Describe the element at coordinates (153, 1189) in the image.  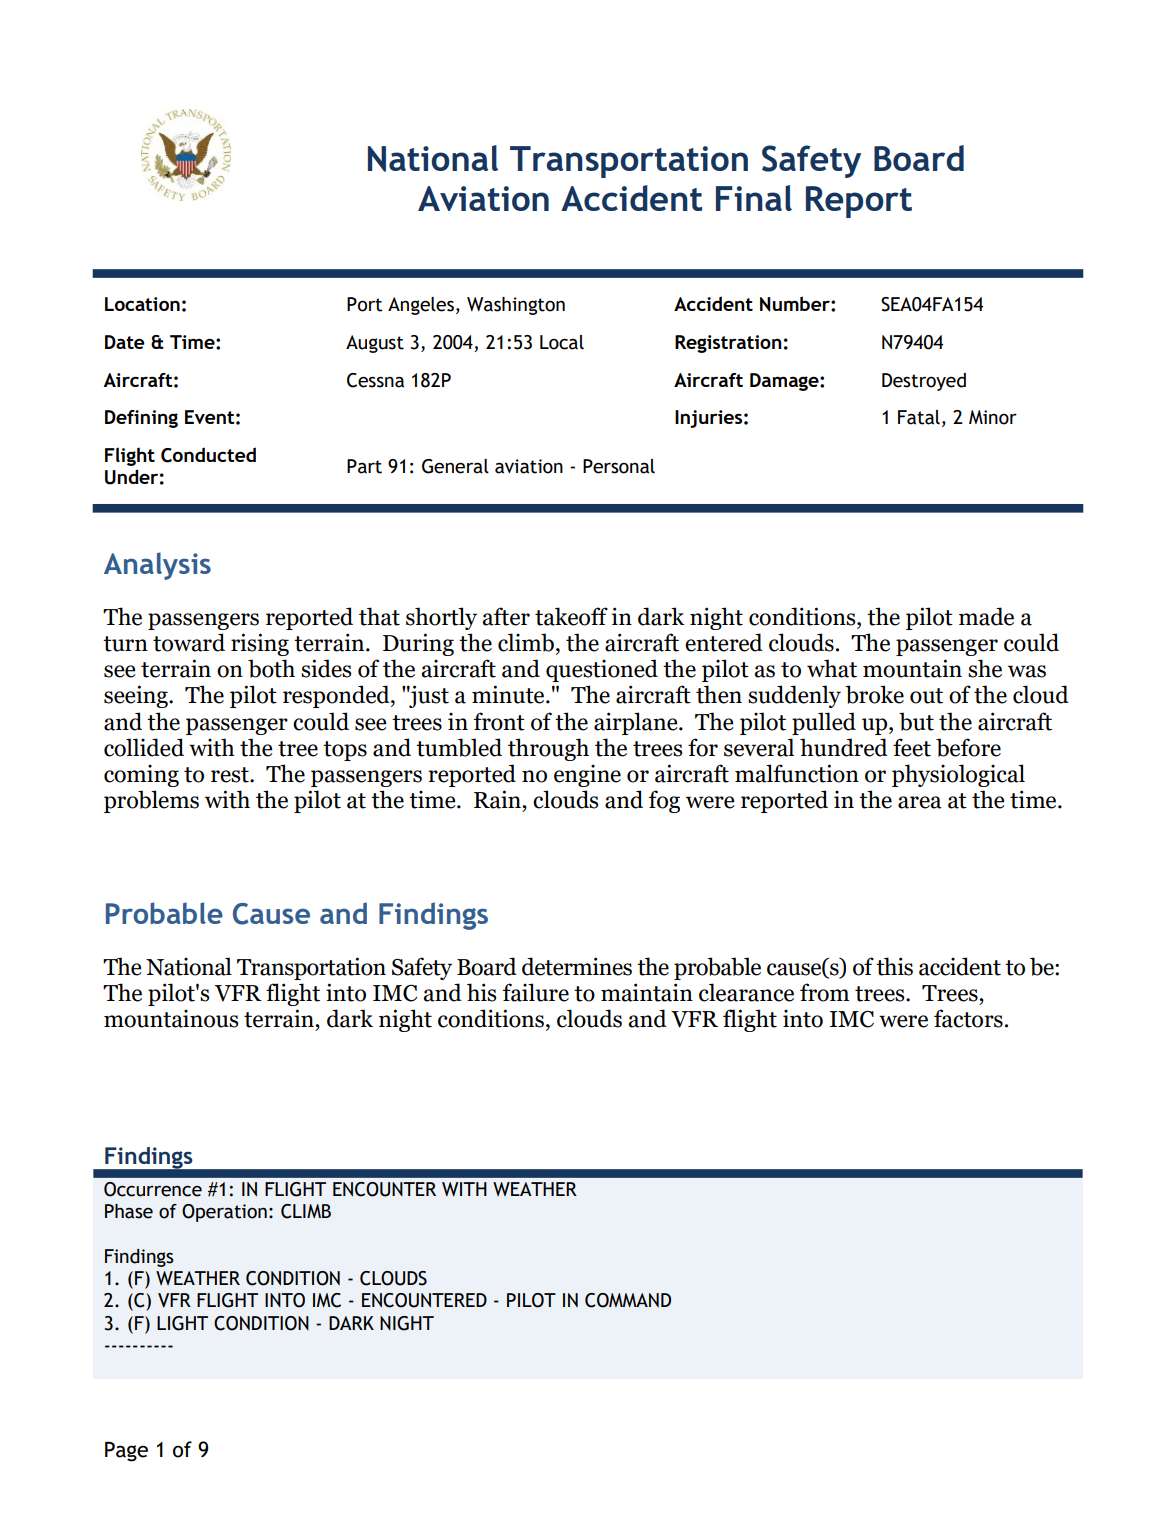
I see `Occurrence` at that location.
